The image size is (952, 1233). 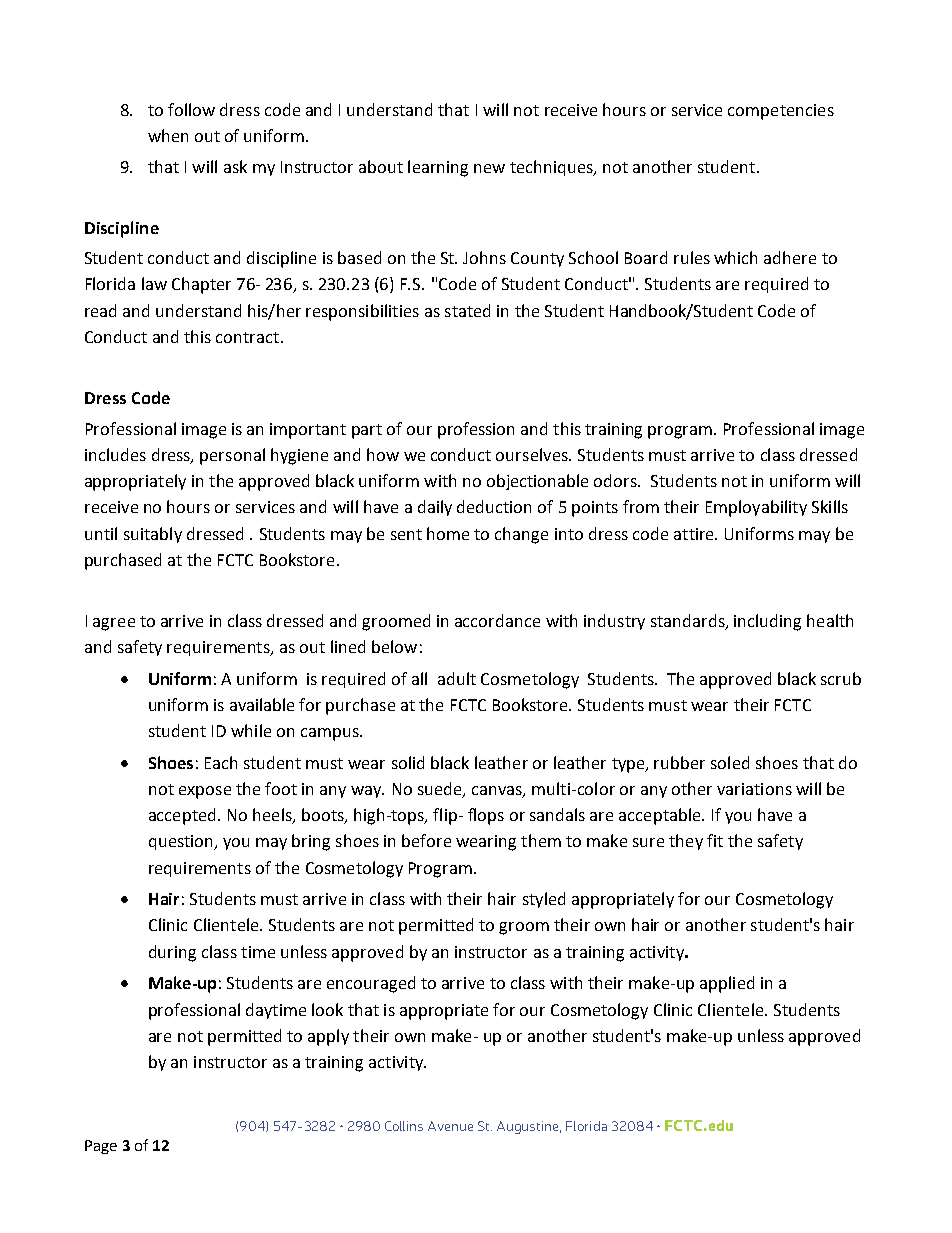 I want to click on including, so click(x=767, y=622).
